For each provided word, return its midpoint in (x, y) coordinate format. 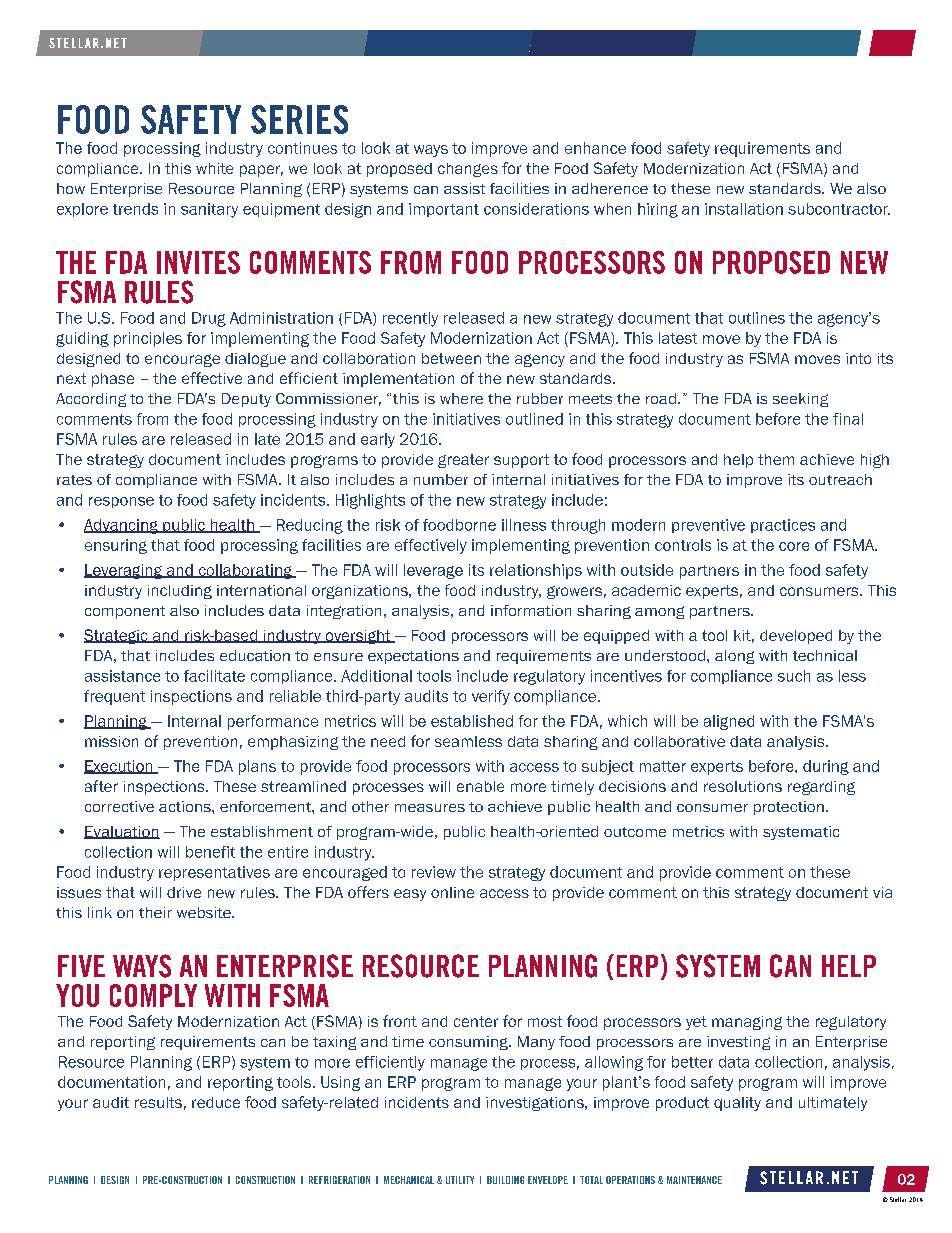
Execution (119, 767)
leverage (433, 571)
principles (148, 339)
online (452, 892)
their (155, 912)
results (158, 1102)
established (472, 721)
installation (744, 209)
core (794, 546)
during (826, 767)
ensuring (116, 546)
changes (468, 170)
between (451, 358)
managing (747, 1023)
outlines (757, 318)
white (214, 168)
